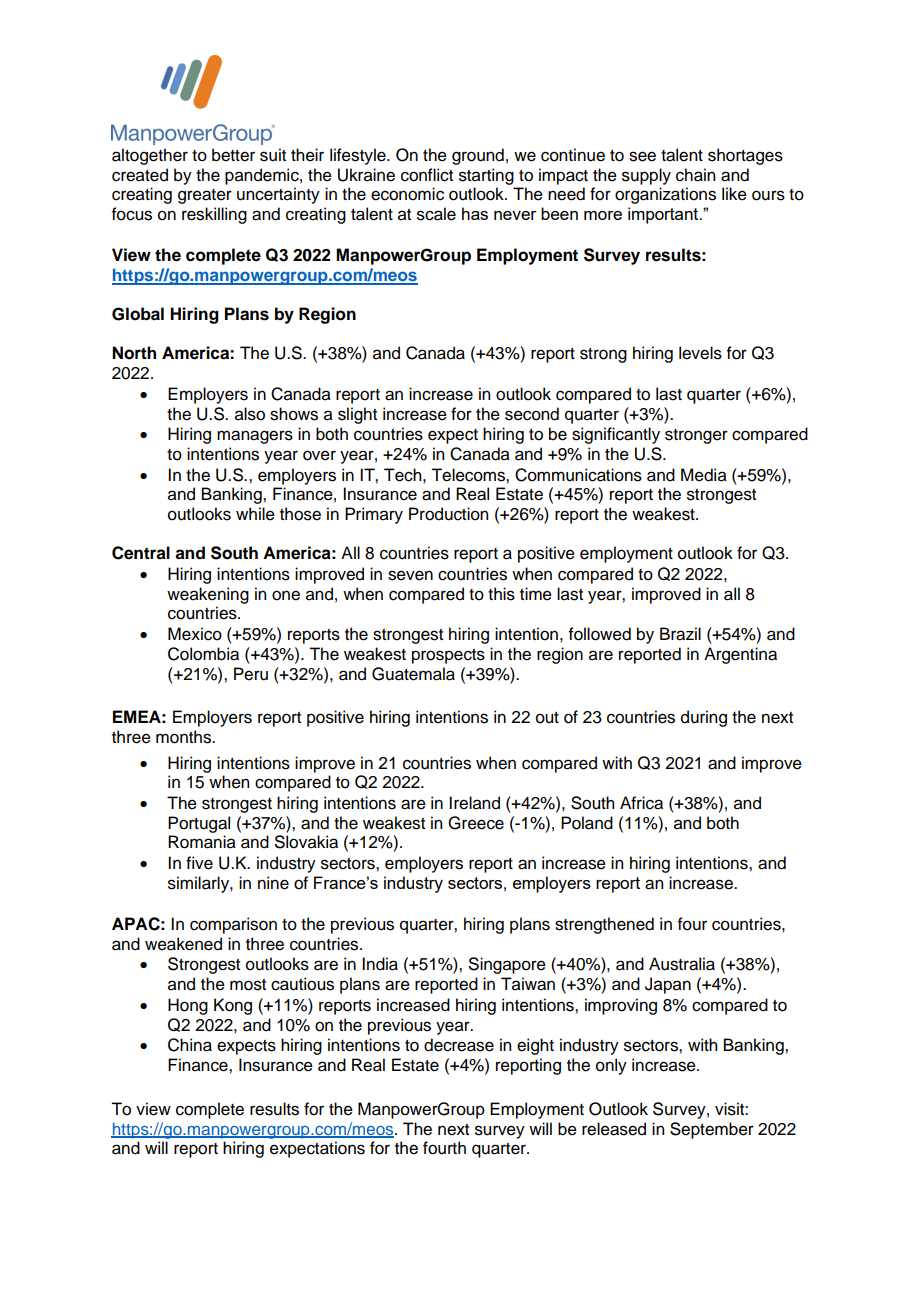  Describe the element at coordinates (199, 824) in the image. I see `Portugal` at that location.
